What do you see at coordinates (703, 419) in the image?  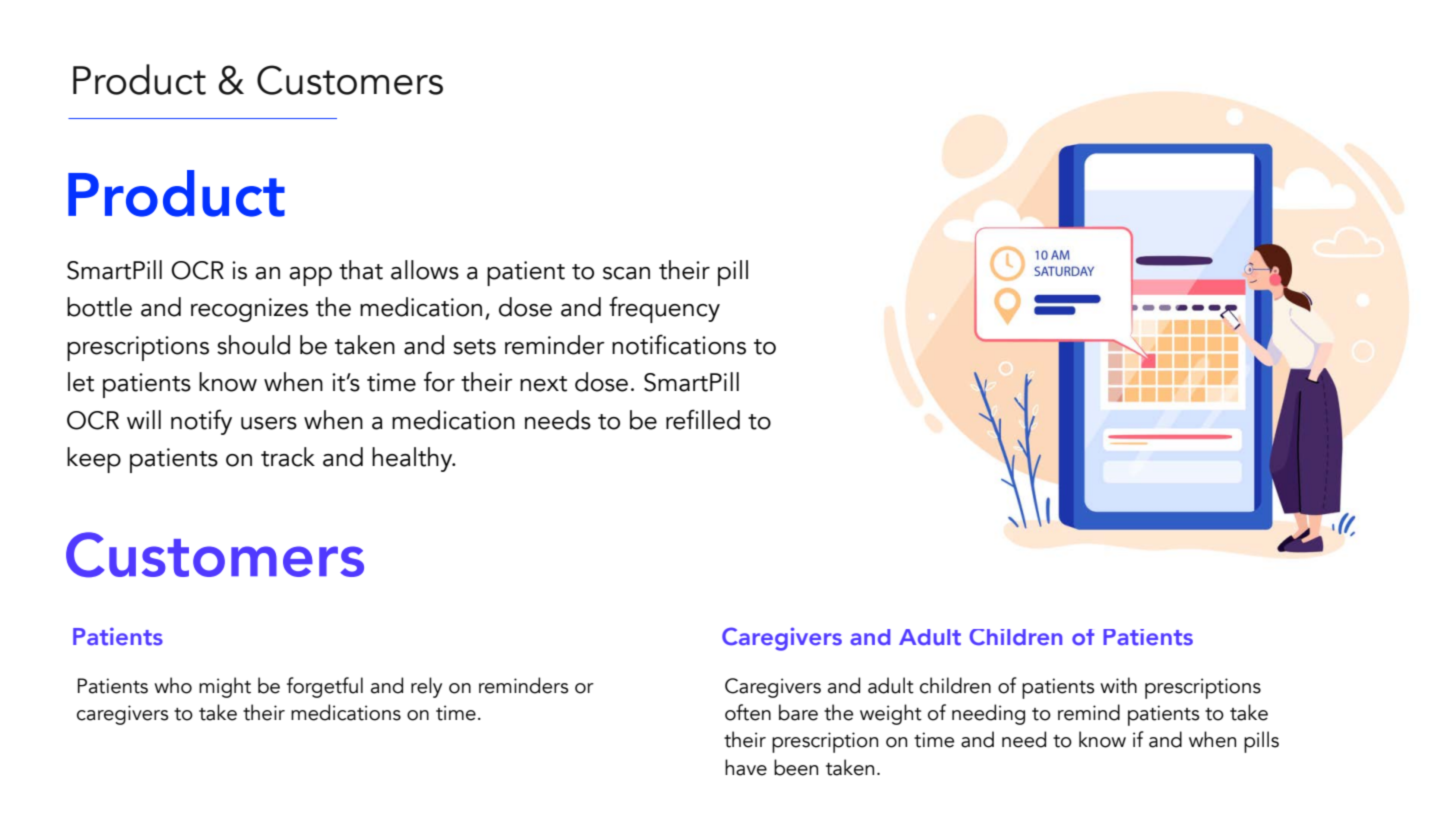 I see `refilled` at bounding box center [703, 419].
